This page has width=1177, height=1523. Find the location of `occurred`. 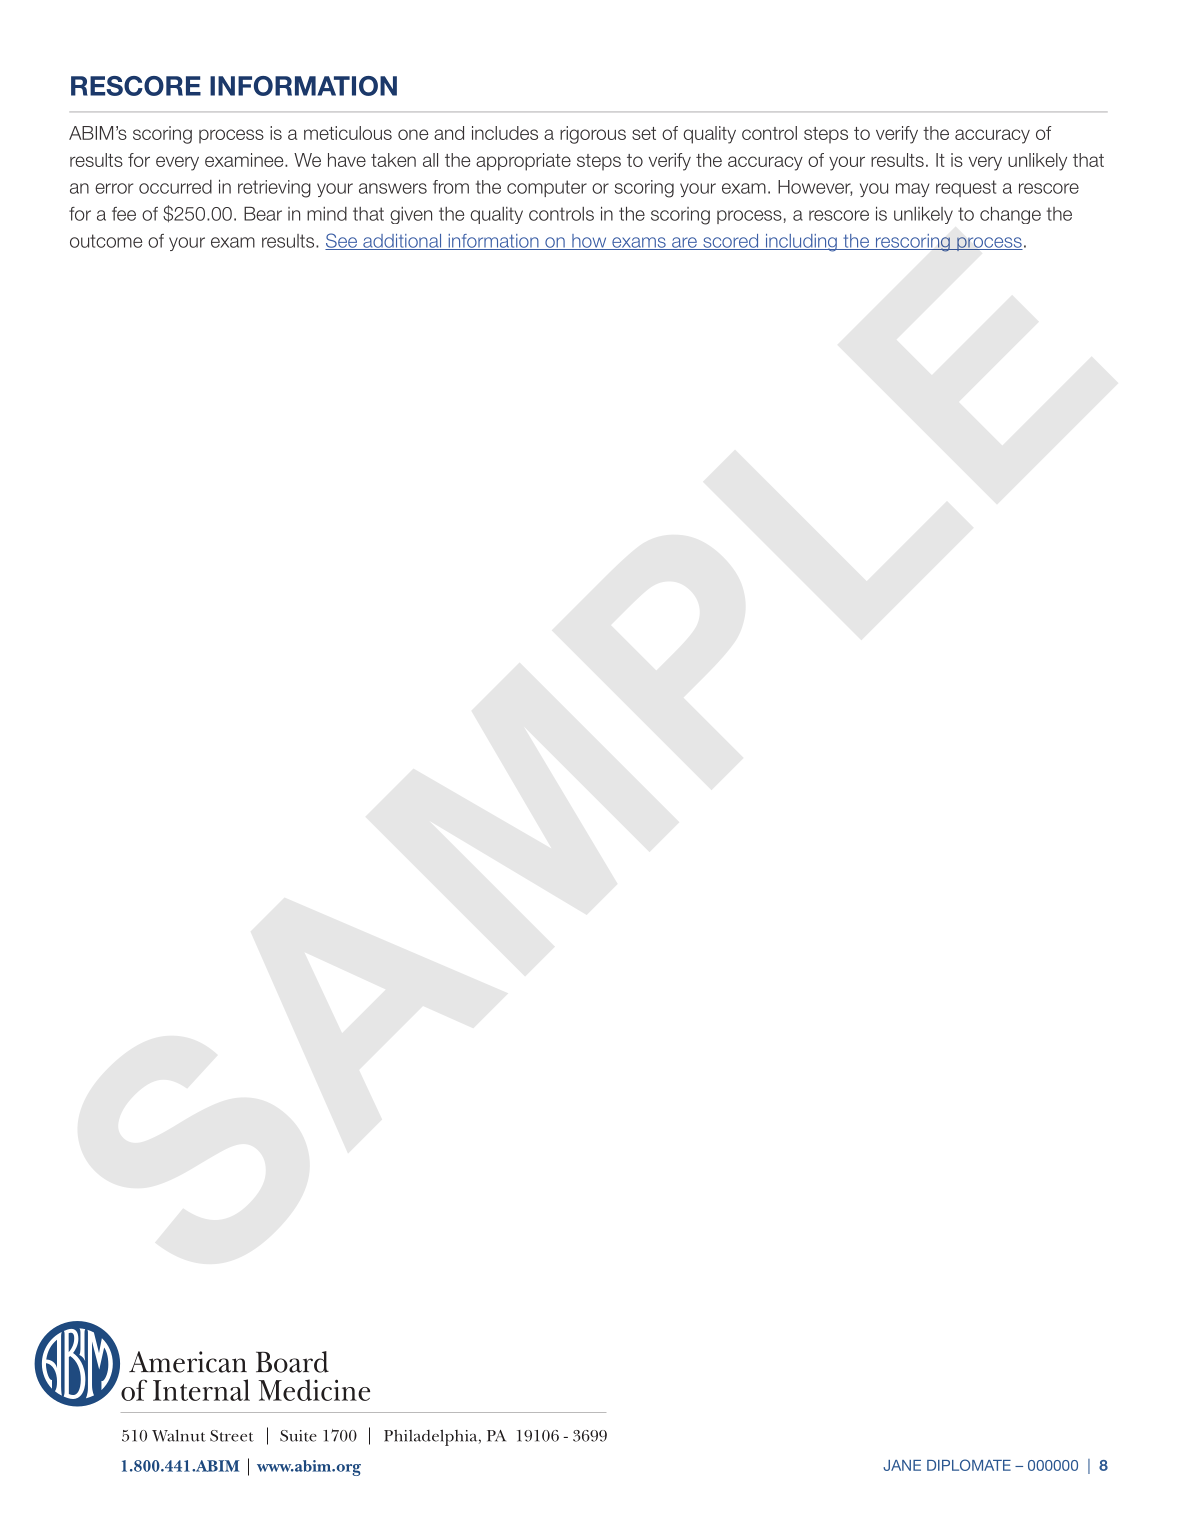

occurred is located at coordinates (175, 187).
